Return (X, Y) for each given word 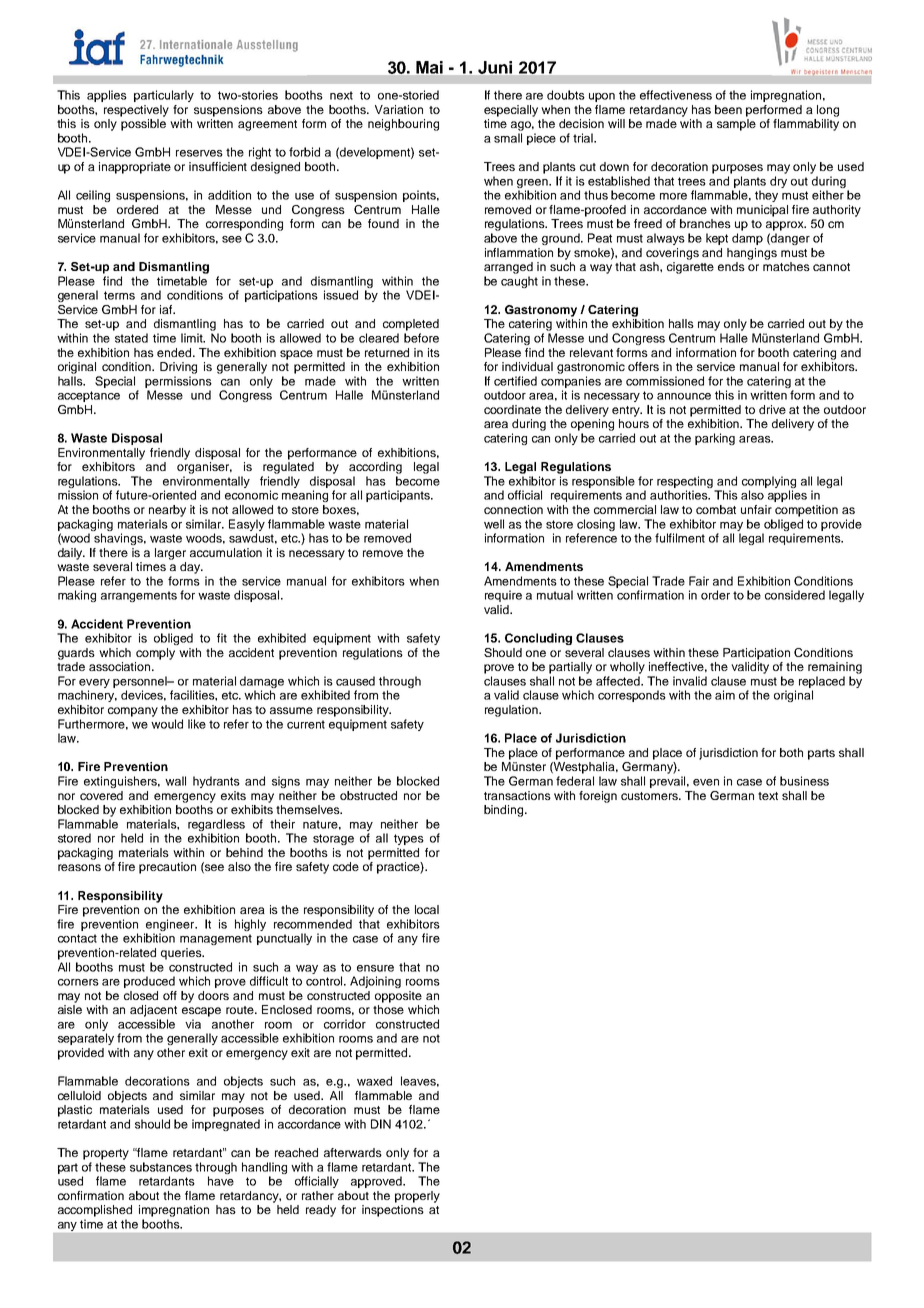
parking (715, 439)
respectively (136, 111)
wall (175, 781)
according (375, 468)
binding (505, 811)
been (728, 109)
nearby (167, 511)
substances (161, 1167)
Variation (399, 109)
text (768, 796)
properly (417, 1197)
